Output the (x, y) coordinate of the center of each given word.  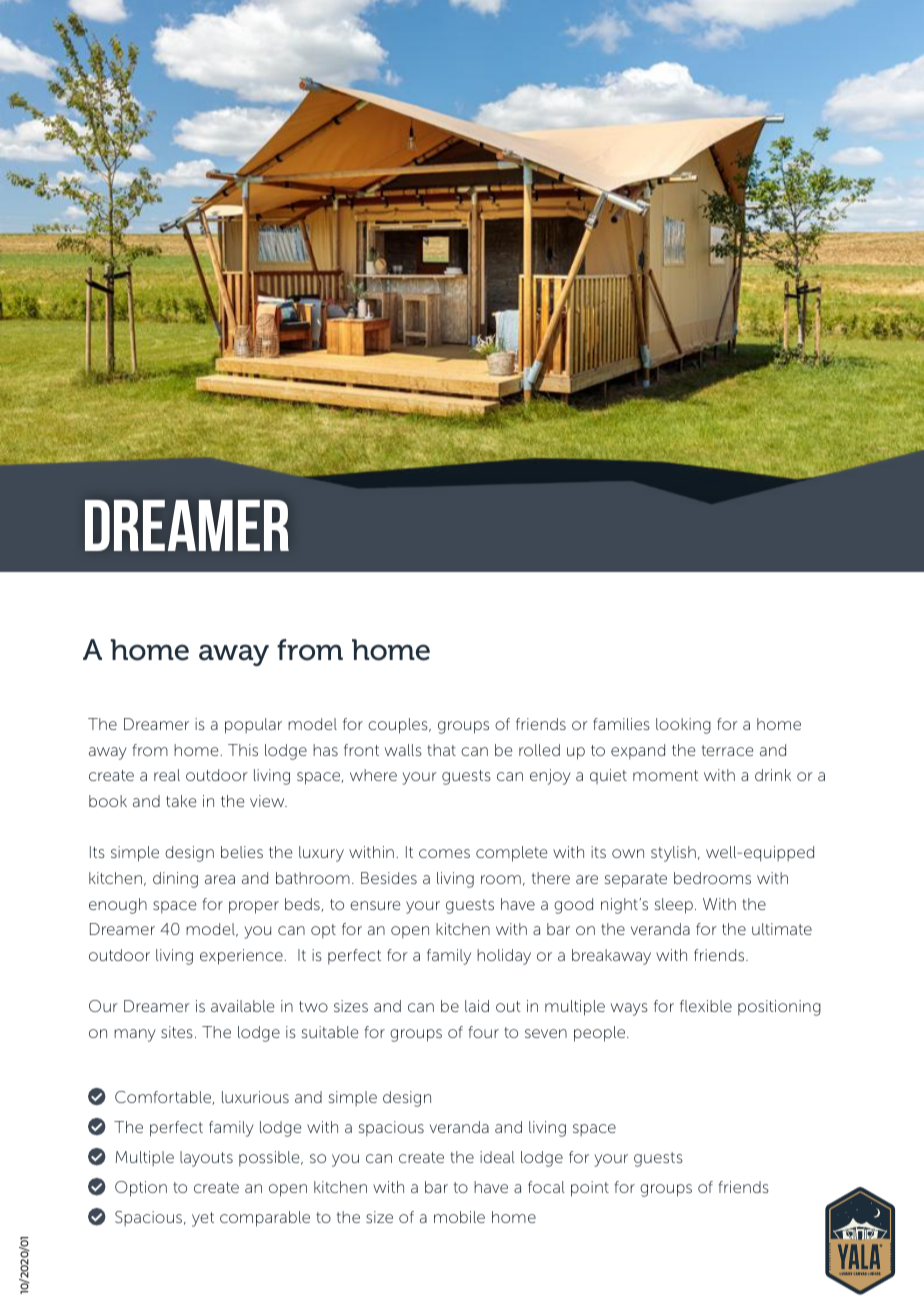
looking (683, 726)
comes (444, 853)
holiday (504, 957)
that (441, 750)
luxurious (255, 1097)
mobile (459, 1217)
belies (242, 852)
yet (203, 1219)
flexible (706, 1006)
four (483, 1032)
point (590, 1189)
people (601, 1034)
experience (242, 957)
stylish (673, 854)
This (243, 750)
